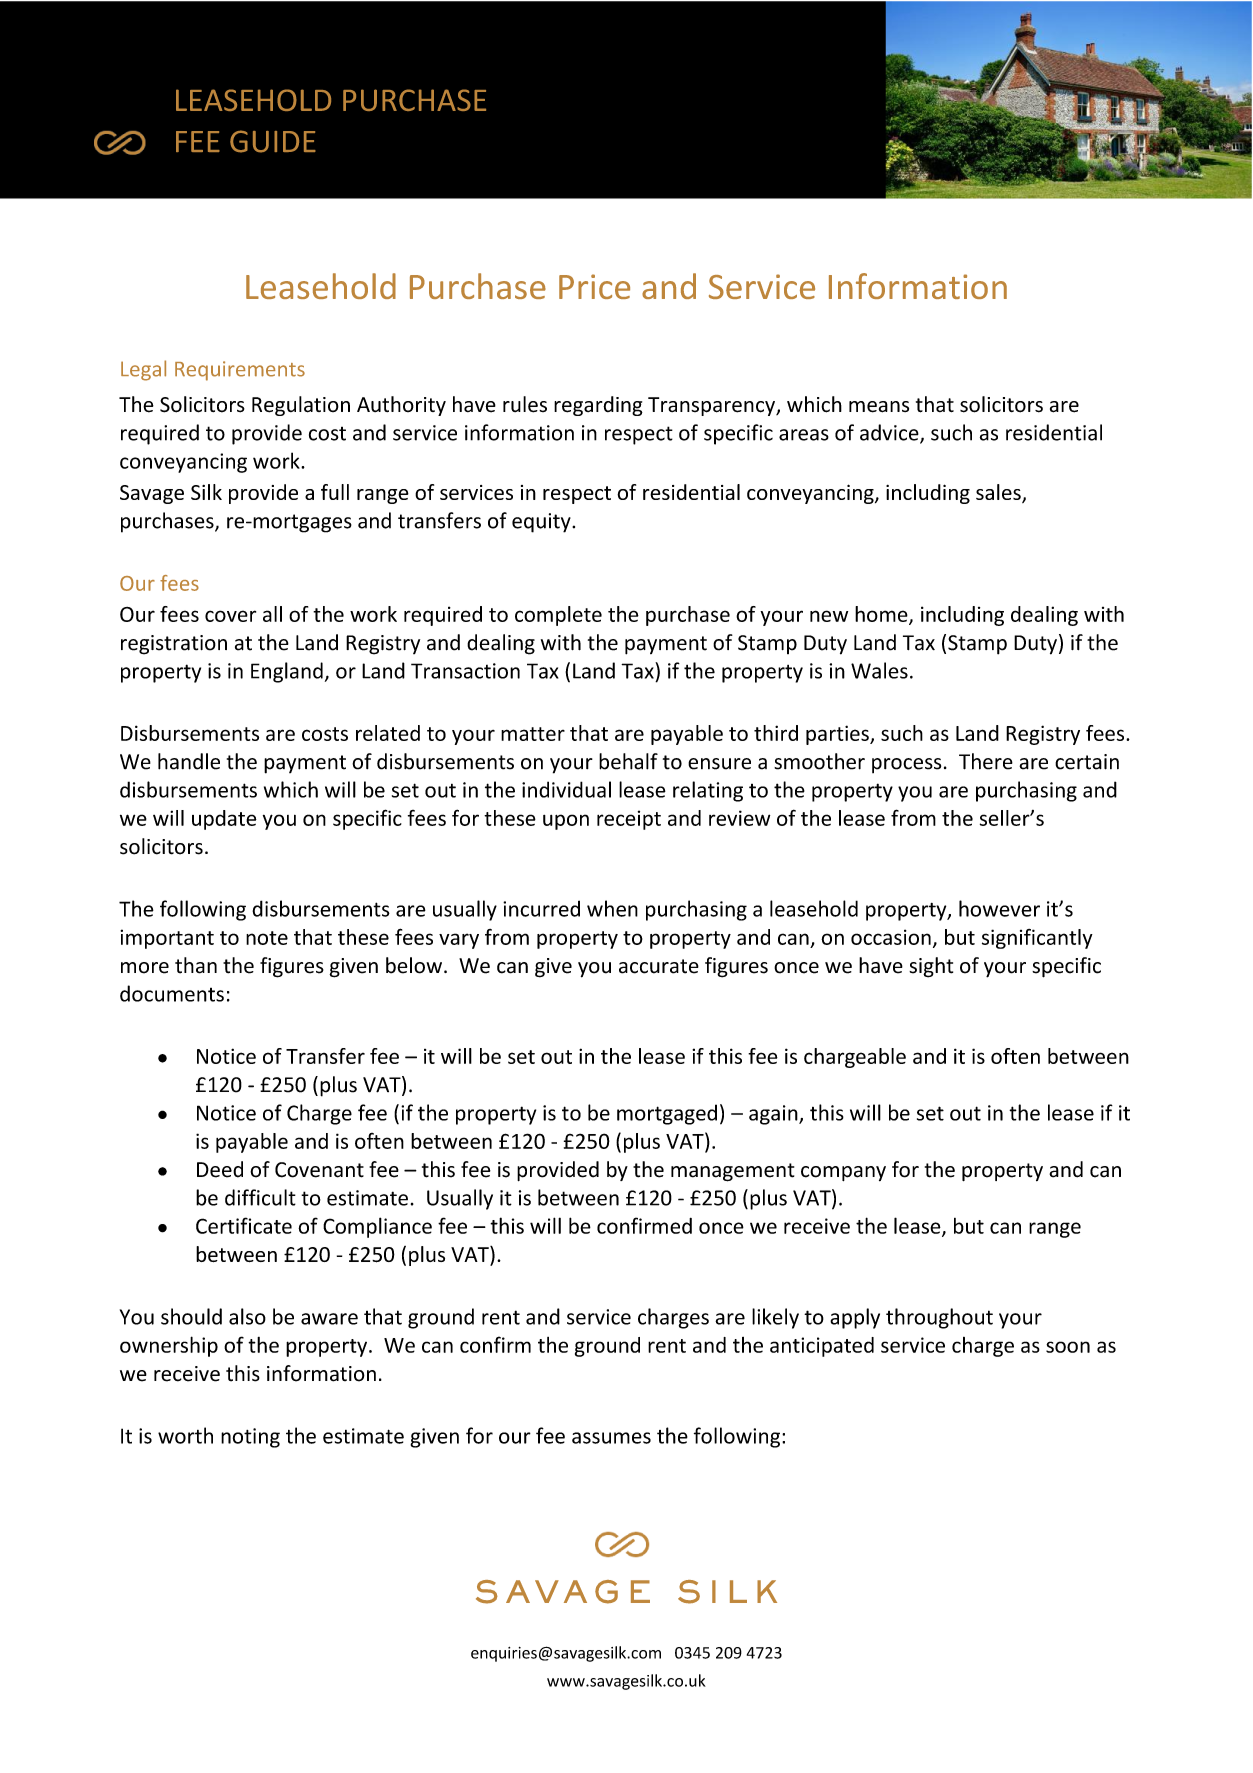 The image size is (1253, 1773). I want to click on when, so click(612, 908).
